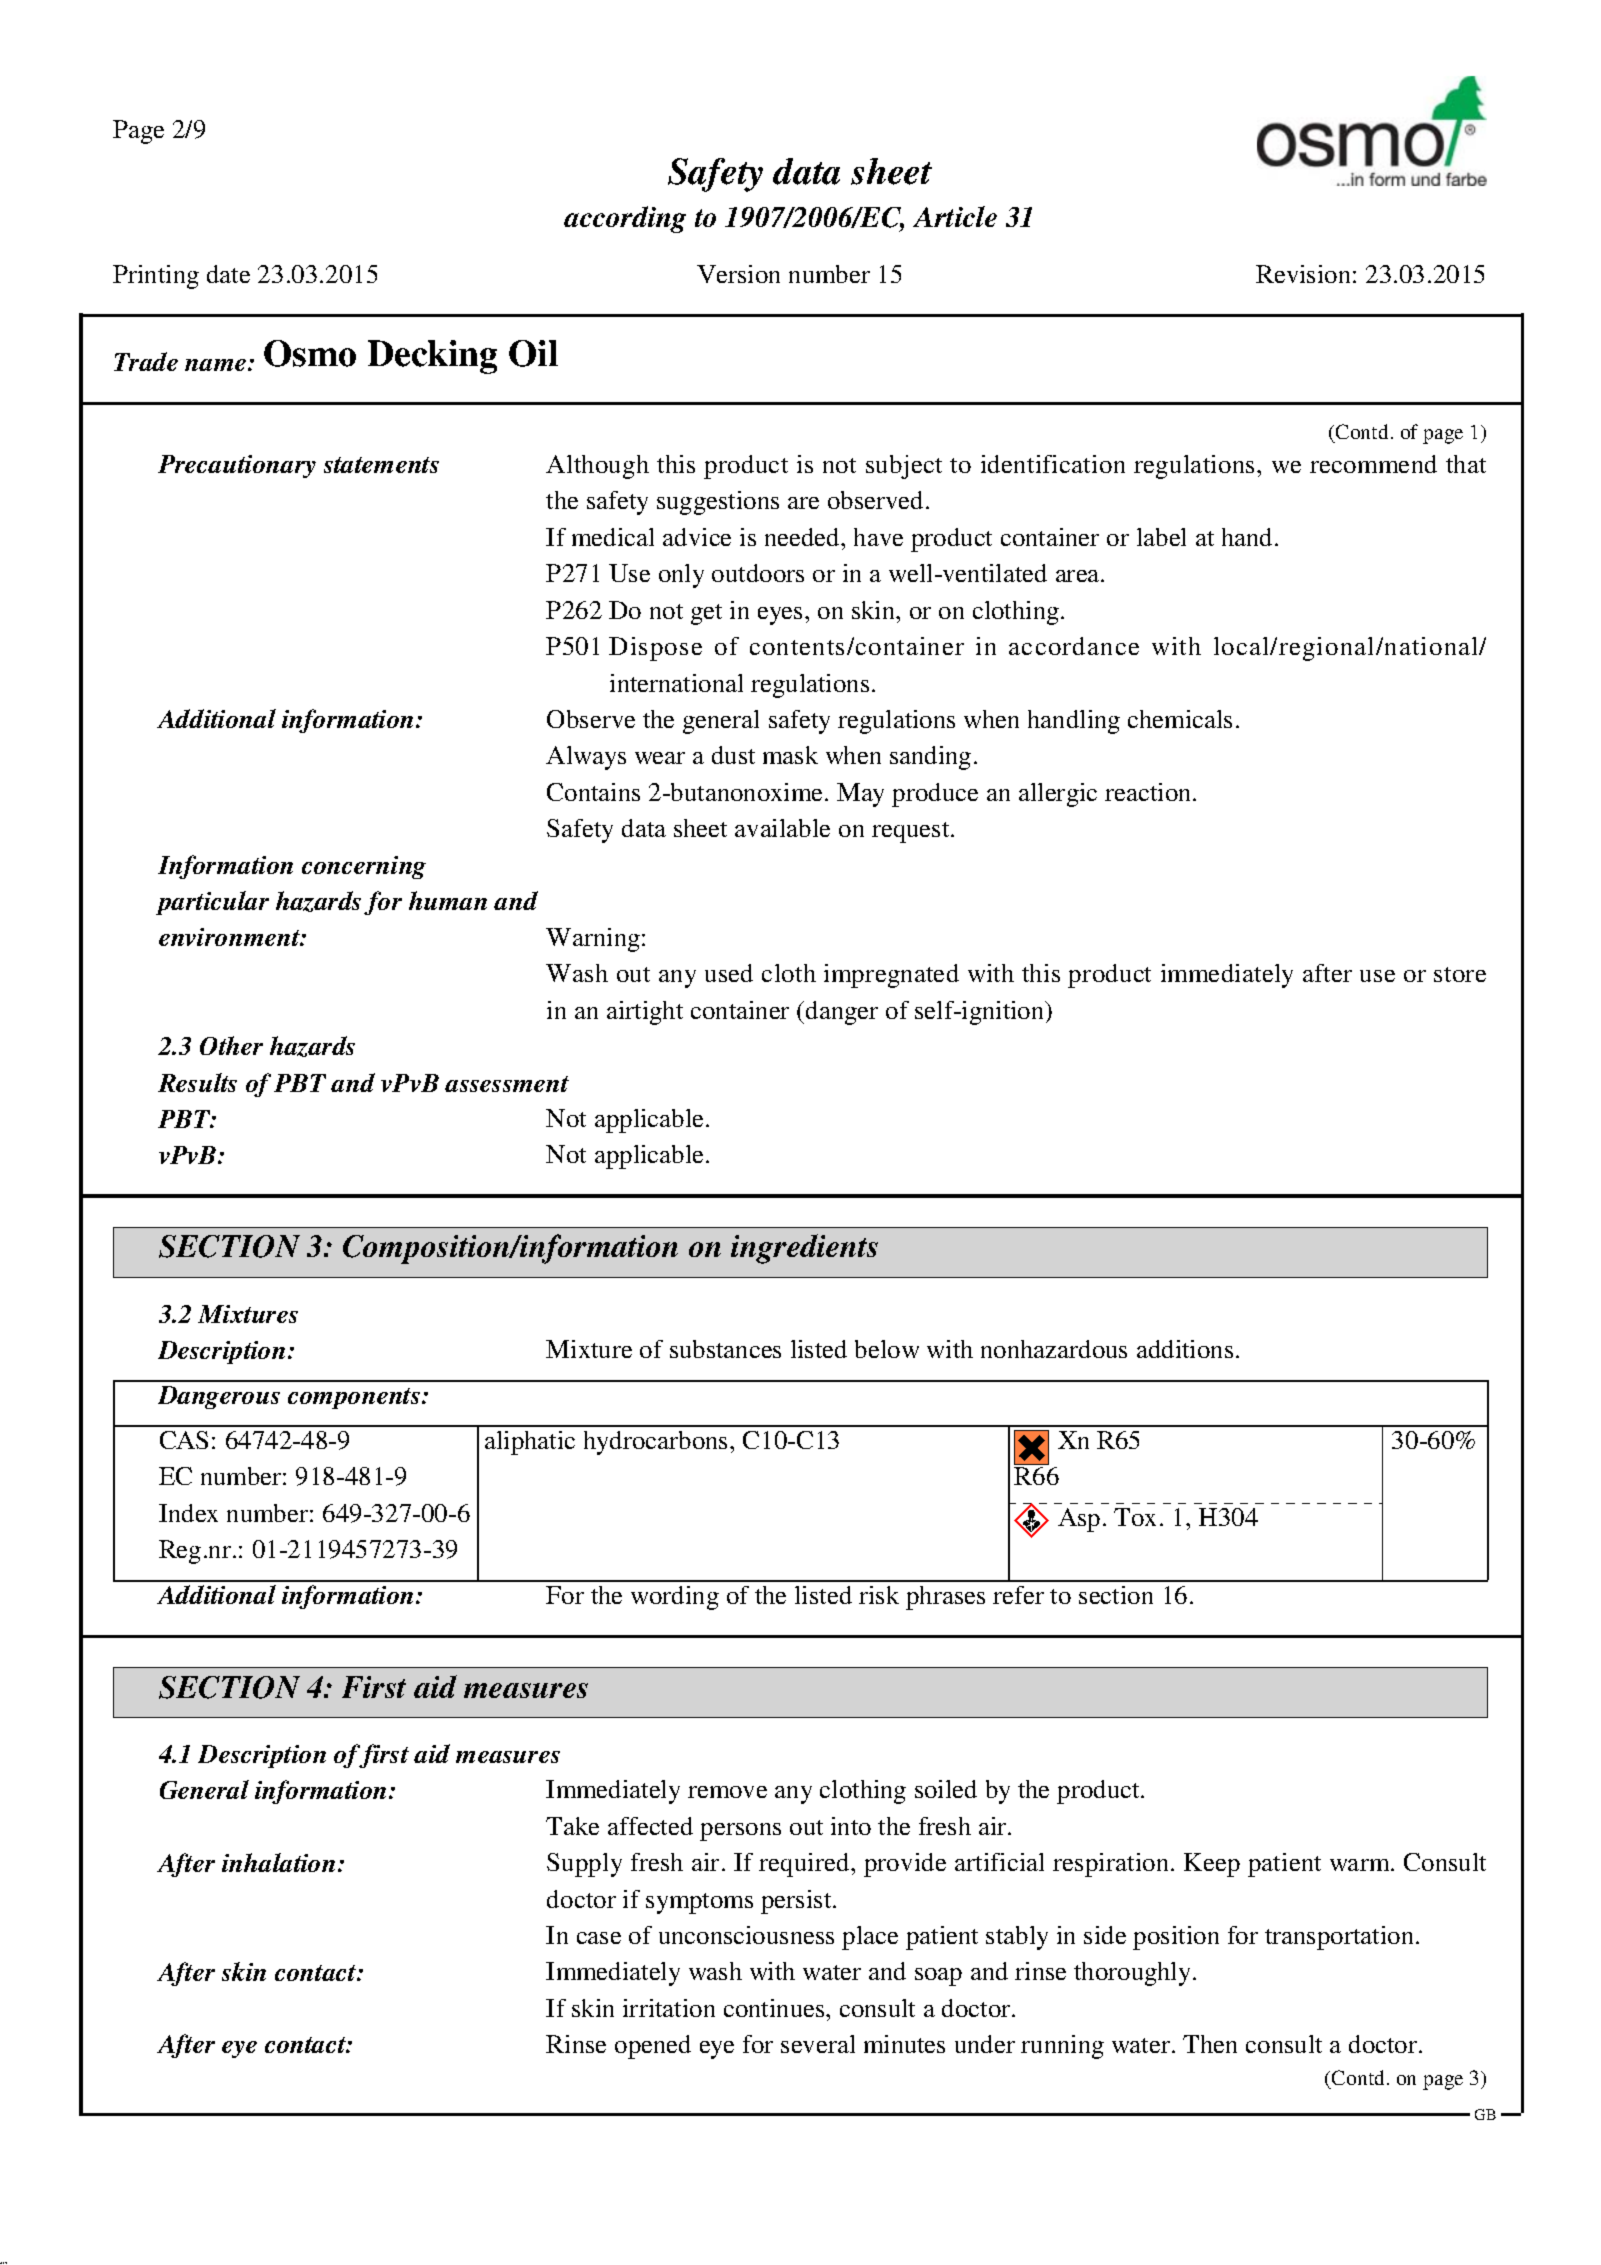 Image resolution: width=1601 pixels, height=2265 pixels. I want to click on date, so click(228, 274).
